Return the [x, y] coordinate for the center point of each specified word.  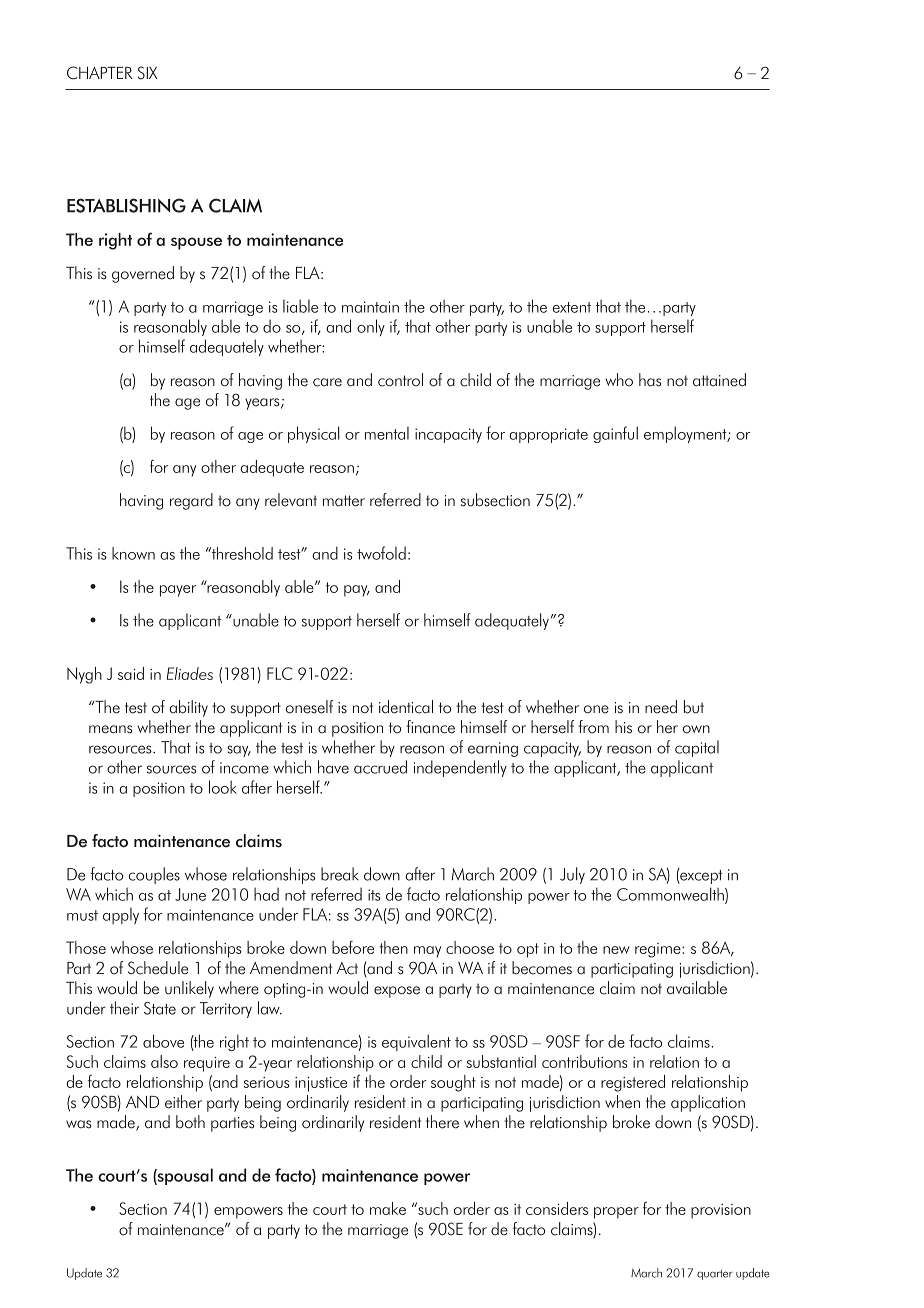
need [661, 707]
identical [406, 707]
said [131, 673]
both [190, 1122]
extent [572, 307]
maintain [370, 307]
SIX [147, 73]
